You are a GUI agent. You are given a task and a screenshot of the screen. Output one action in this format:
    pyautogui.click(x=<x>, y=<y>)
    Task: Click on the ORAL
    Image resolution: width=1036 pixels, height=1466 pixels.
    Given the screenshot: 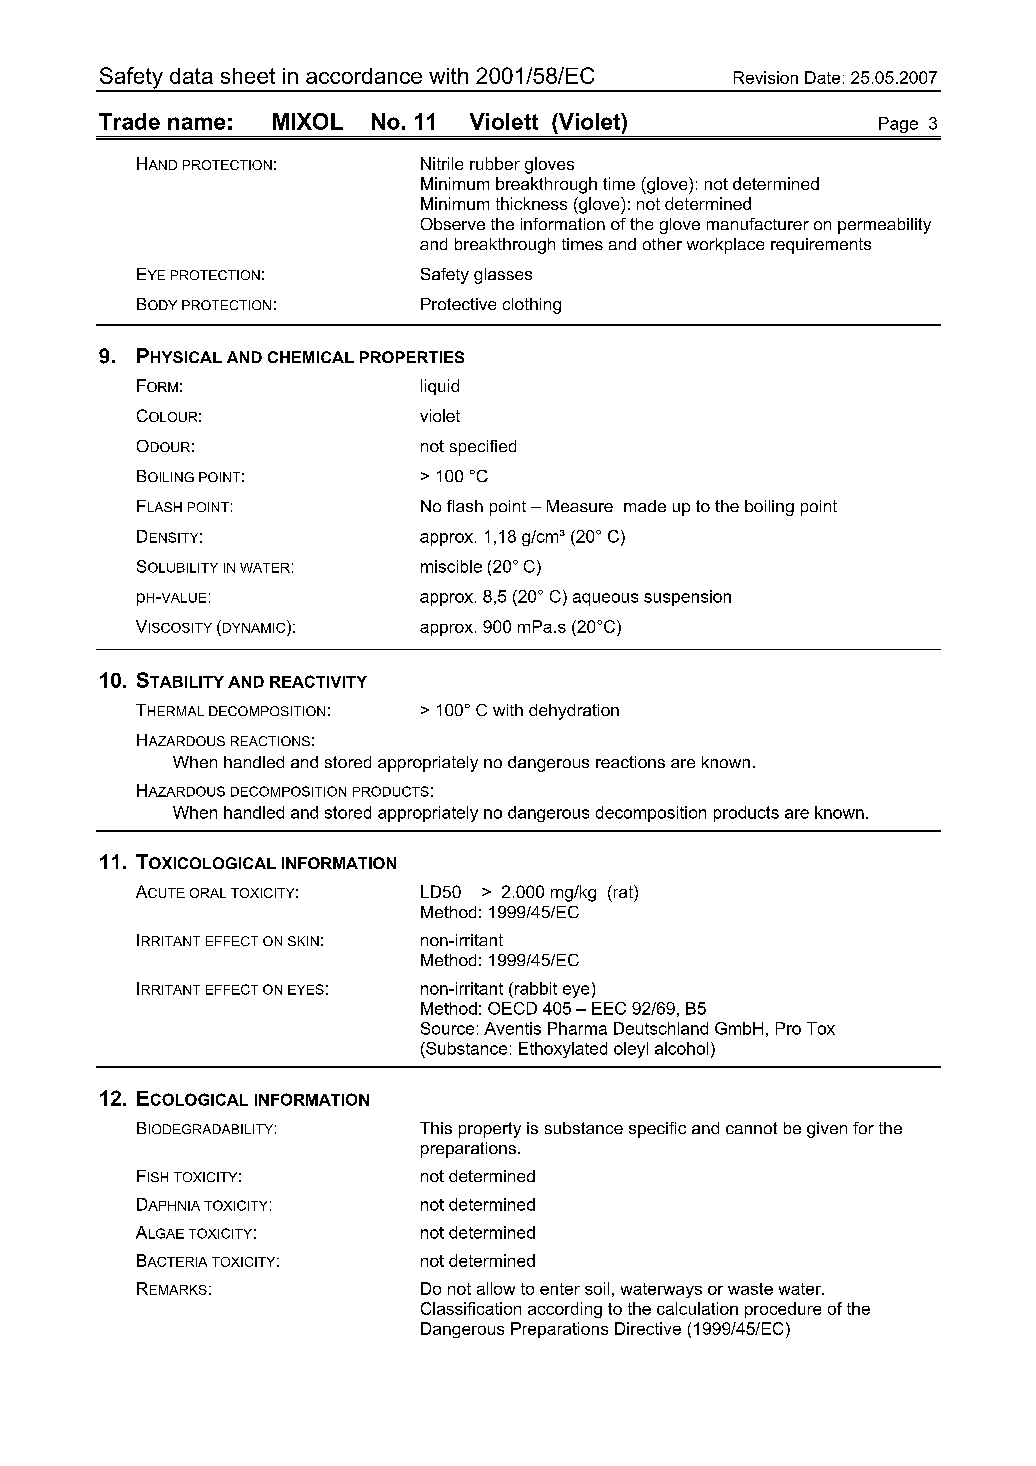 What is the action you would take?
    pyautogui.click(x=208, y=893)
